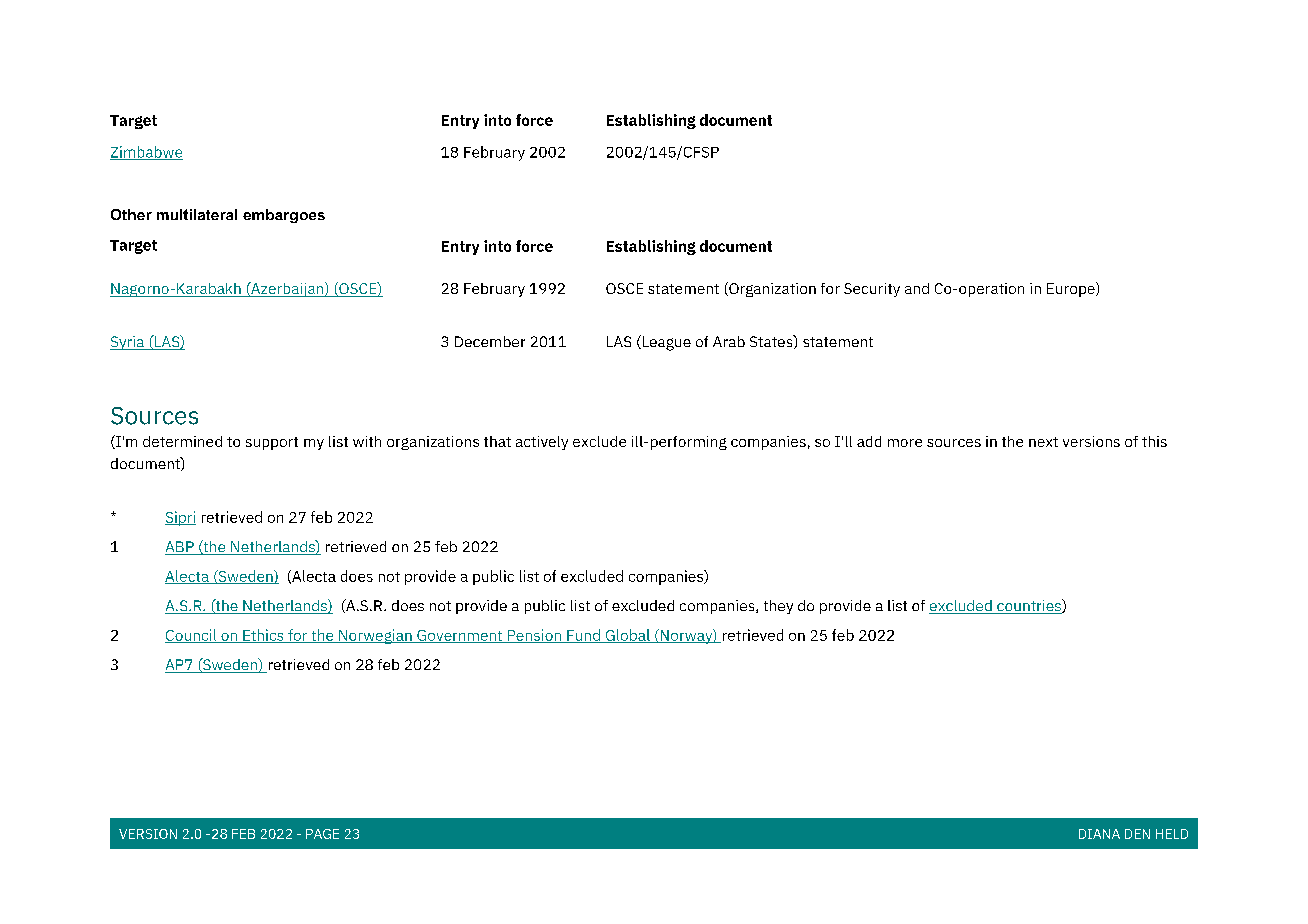  I want to click on embargoes, so click(284, 216).
